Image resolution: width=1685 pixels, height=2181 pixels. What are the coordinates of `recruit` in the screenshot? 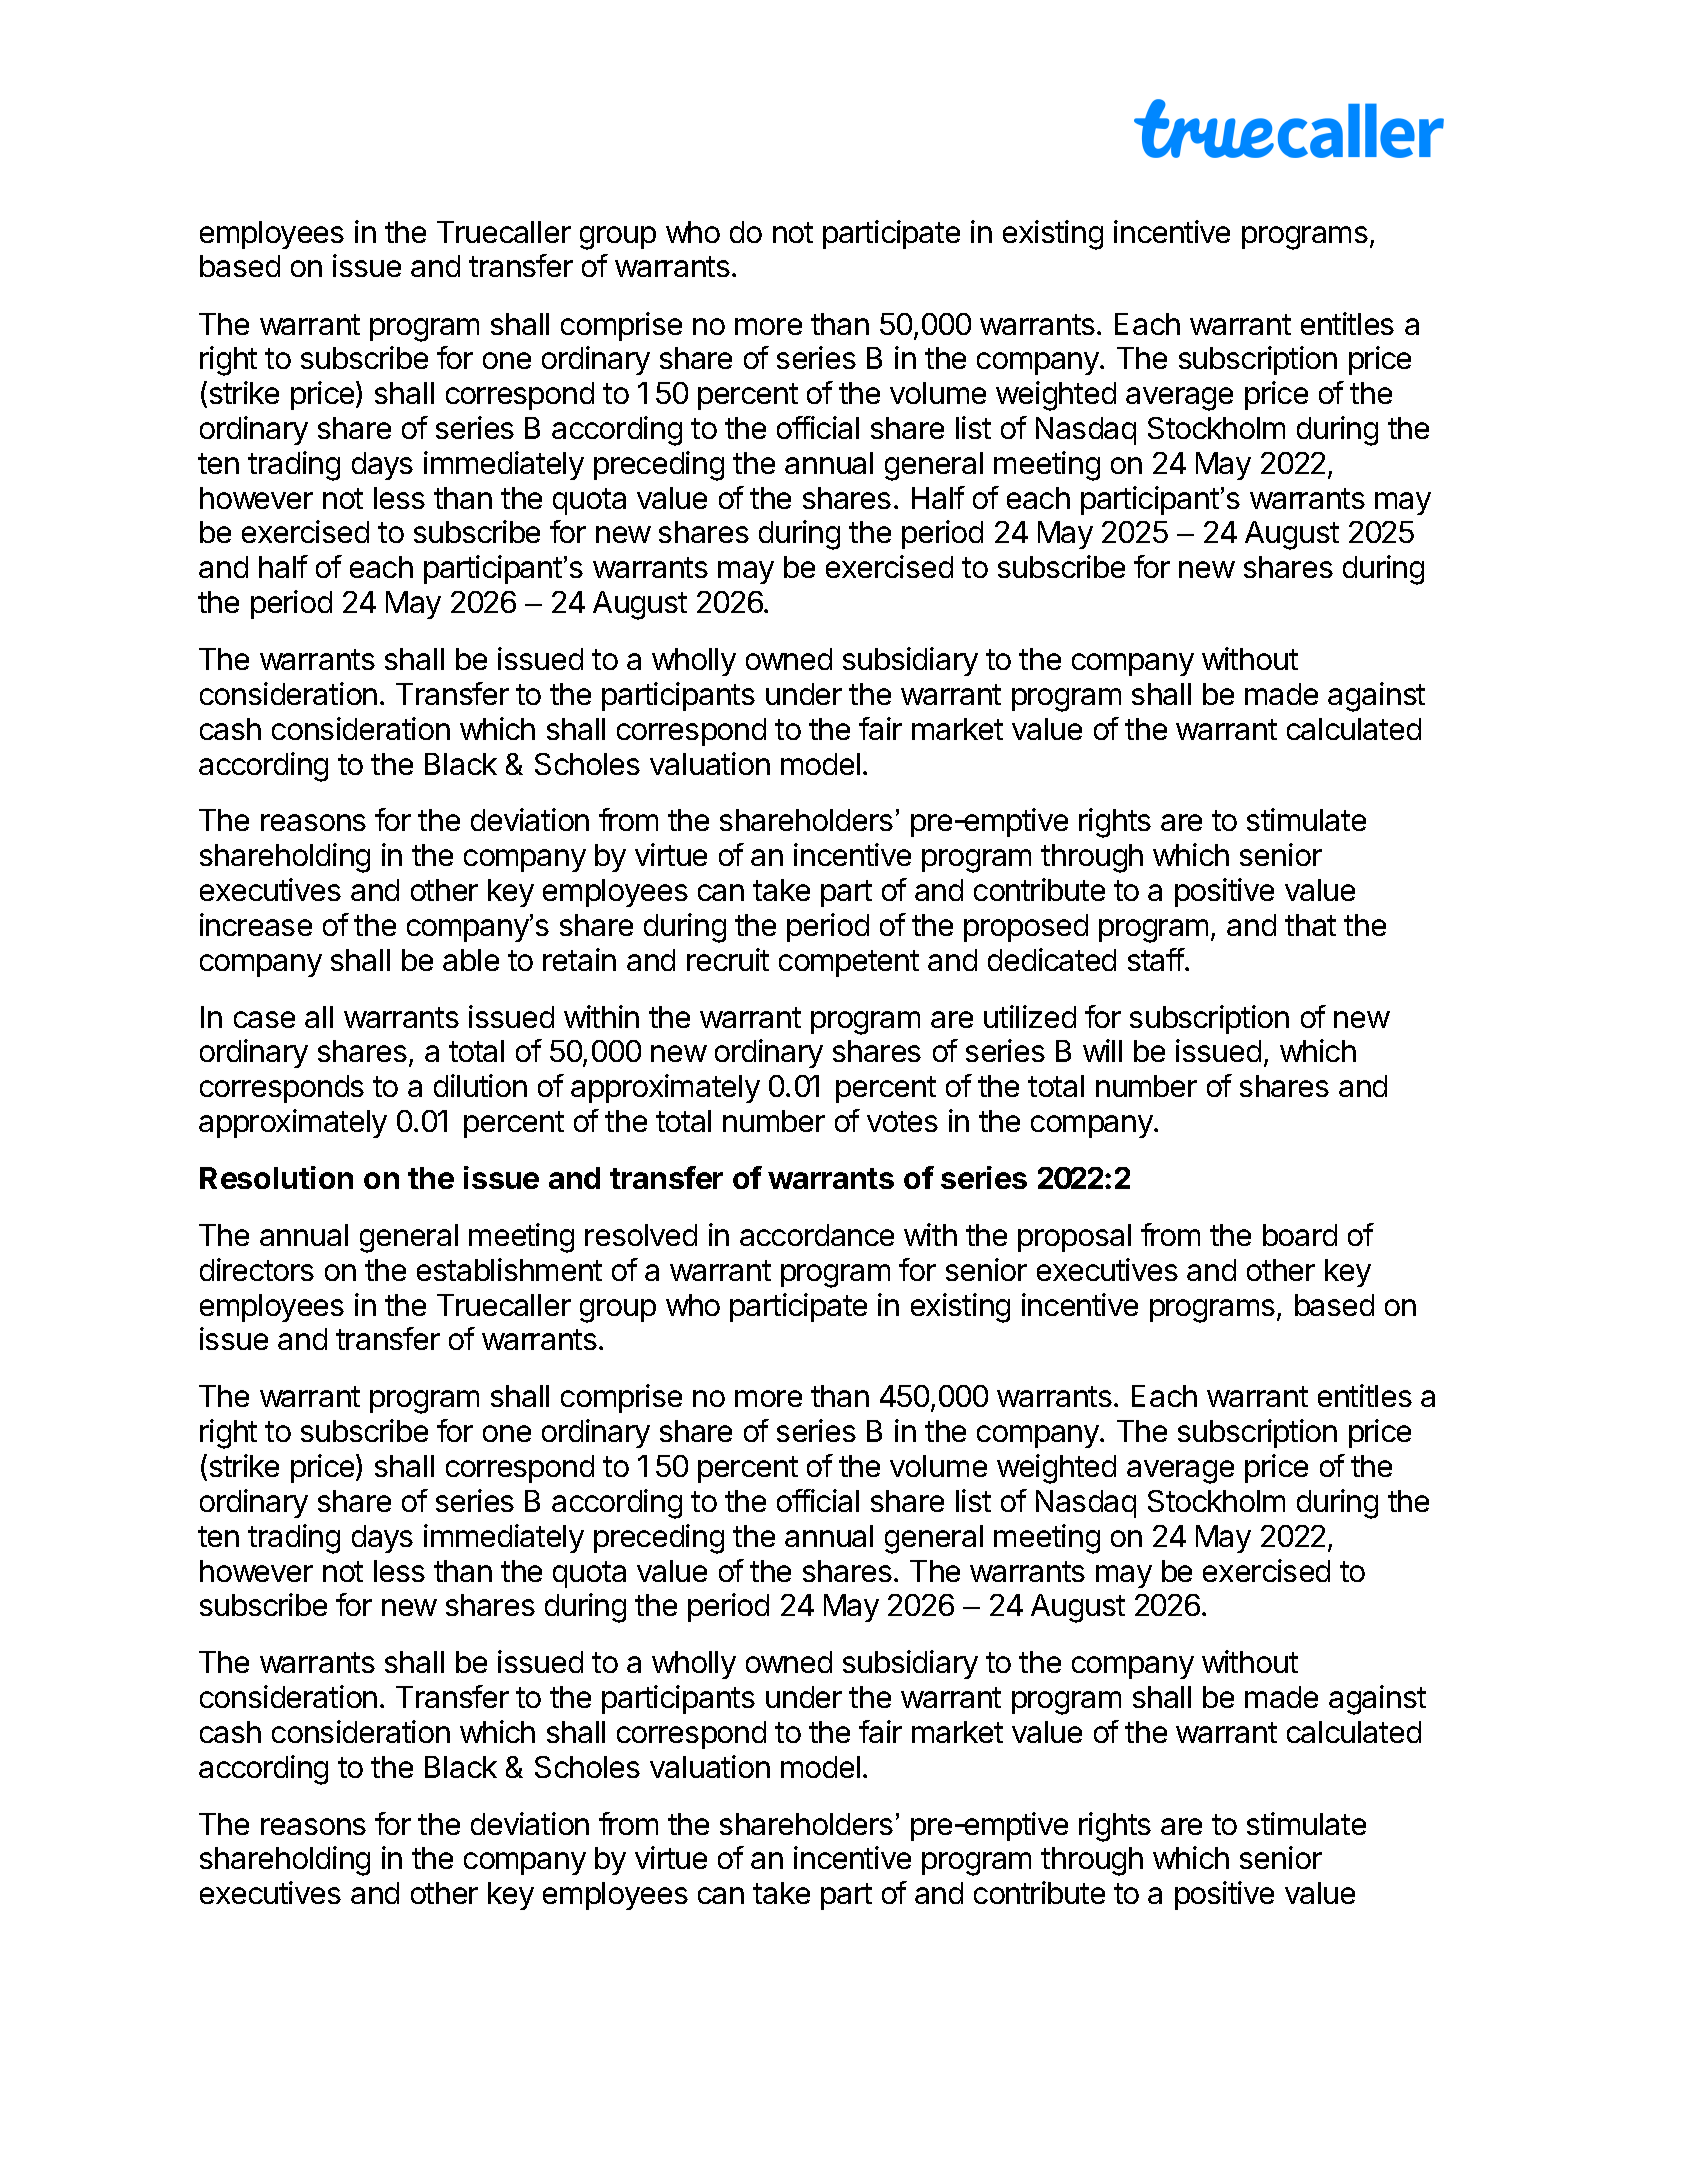 It's located at (728, 959).
